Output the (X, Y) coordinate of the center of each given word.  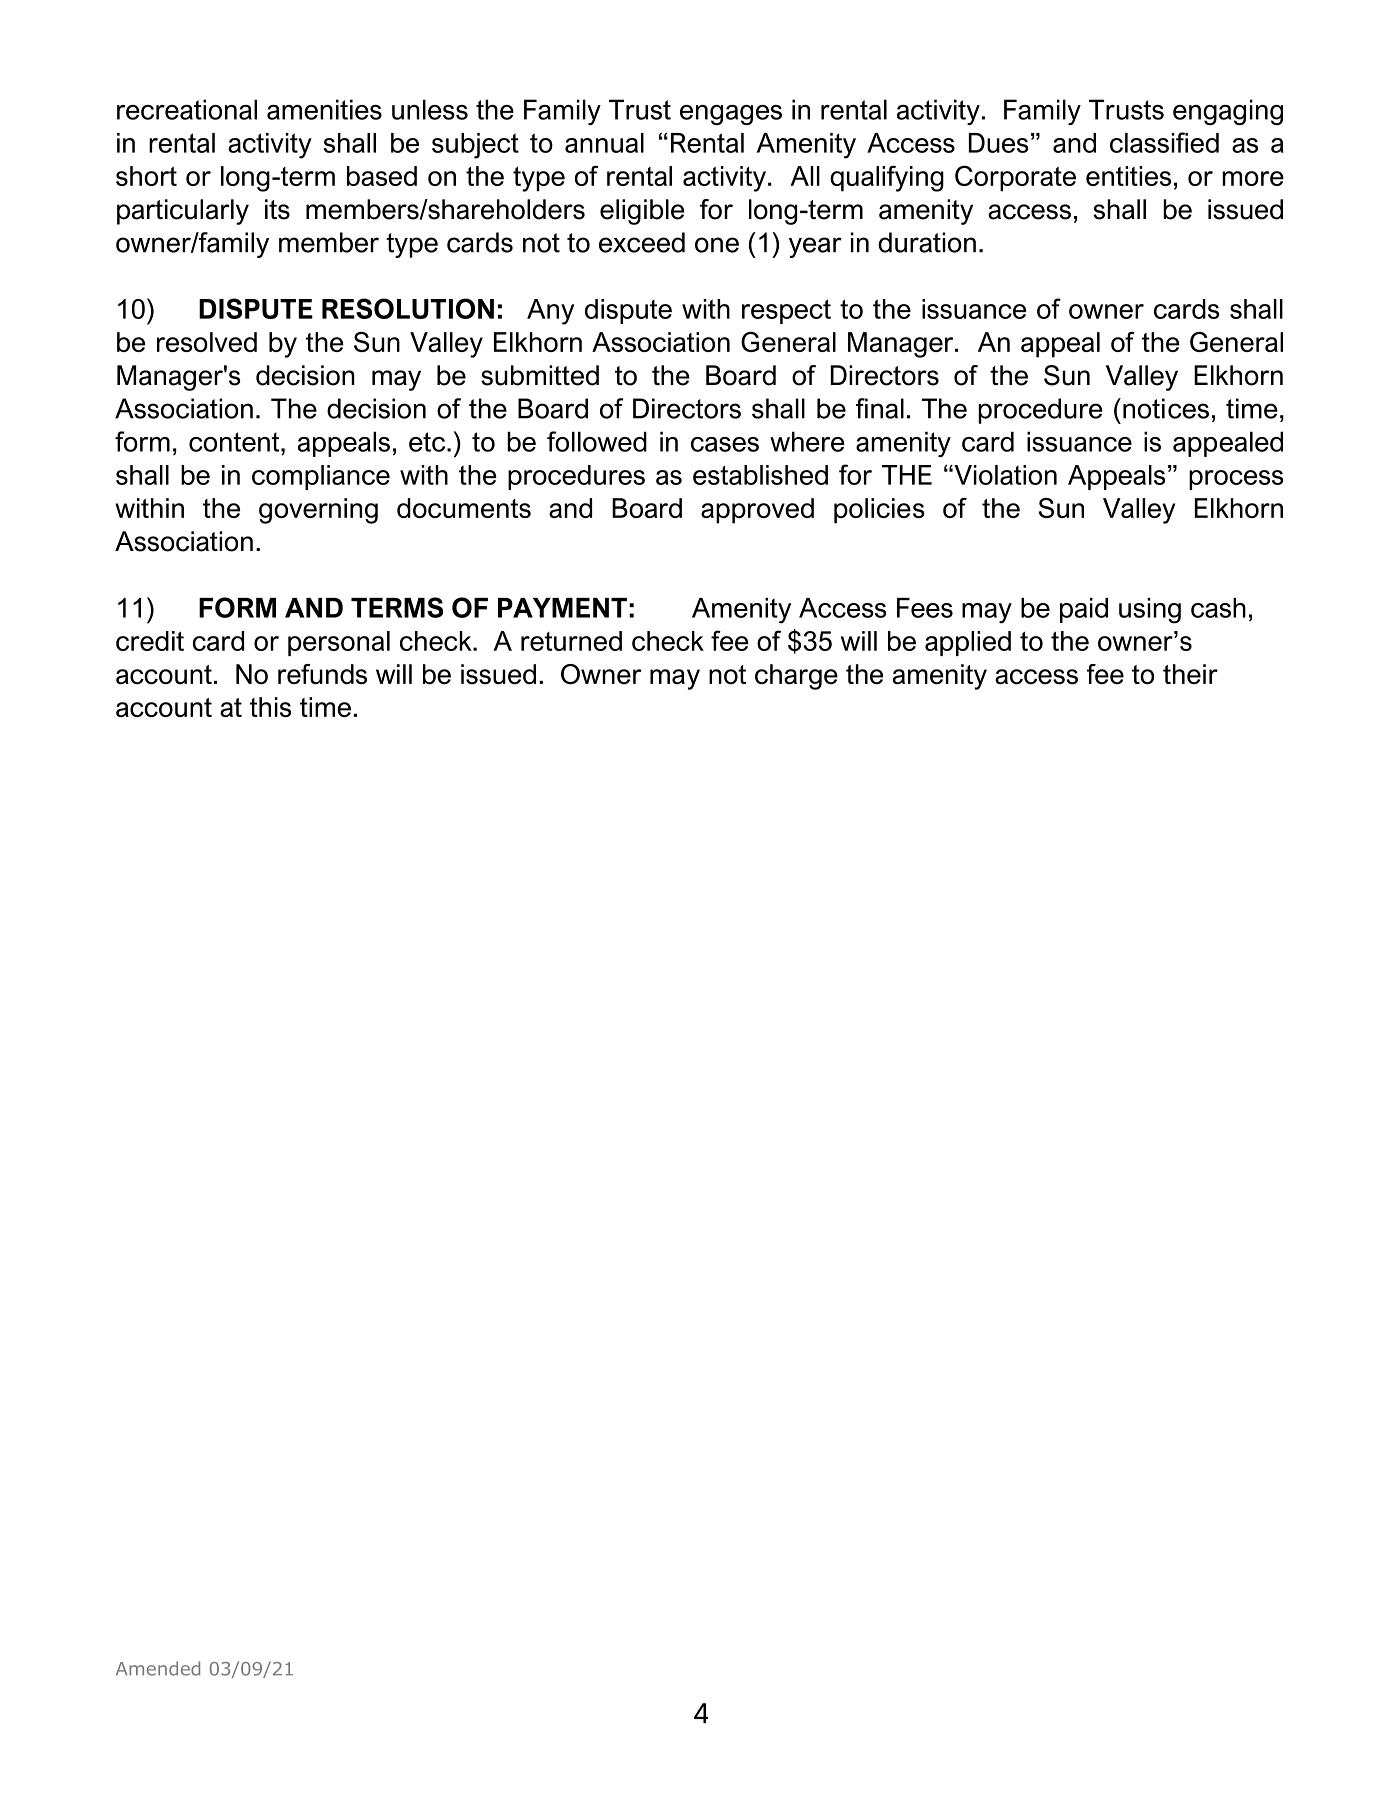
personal (339, 643)
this (270, 707)
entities (1128, 176)
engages (731, 115)
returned (571, 641)
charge (796, 677)
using (1150, 611)
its (277, 209)
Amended (158, 1668)
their (1190, 674)
